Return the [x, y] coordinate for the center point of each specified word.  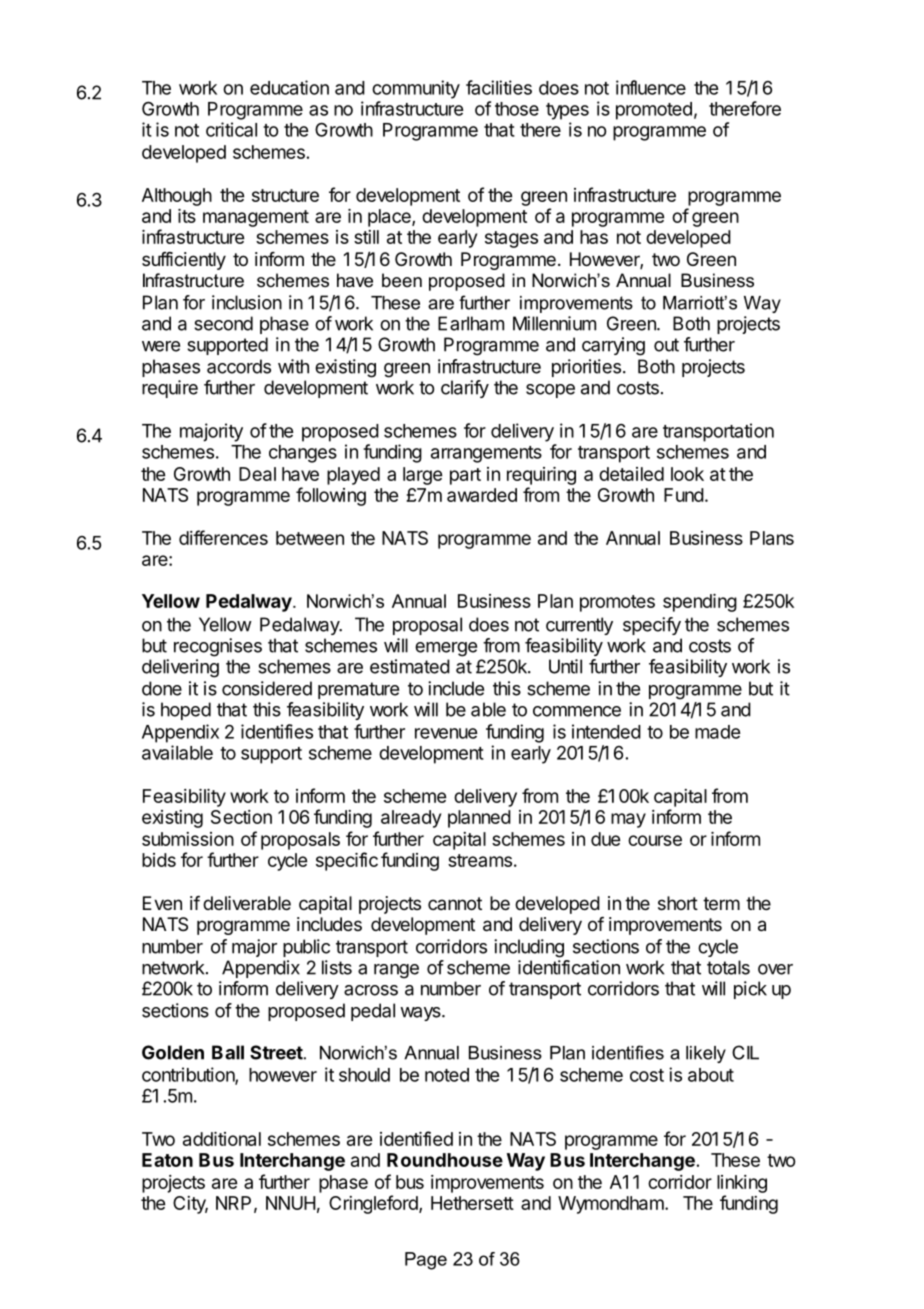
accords [239, 366]
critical [231, 129]
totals [728, 967]
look [687, 474]
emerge [446, 649]
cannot [455, 903]
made [717, 732]
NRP [233, 1203]
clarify [465, 389]
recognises [218, 647]
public [306, 948]
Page [426, 1261]
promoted [654, 111]
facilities [499, 87]
